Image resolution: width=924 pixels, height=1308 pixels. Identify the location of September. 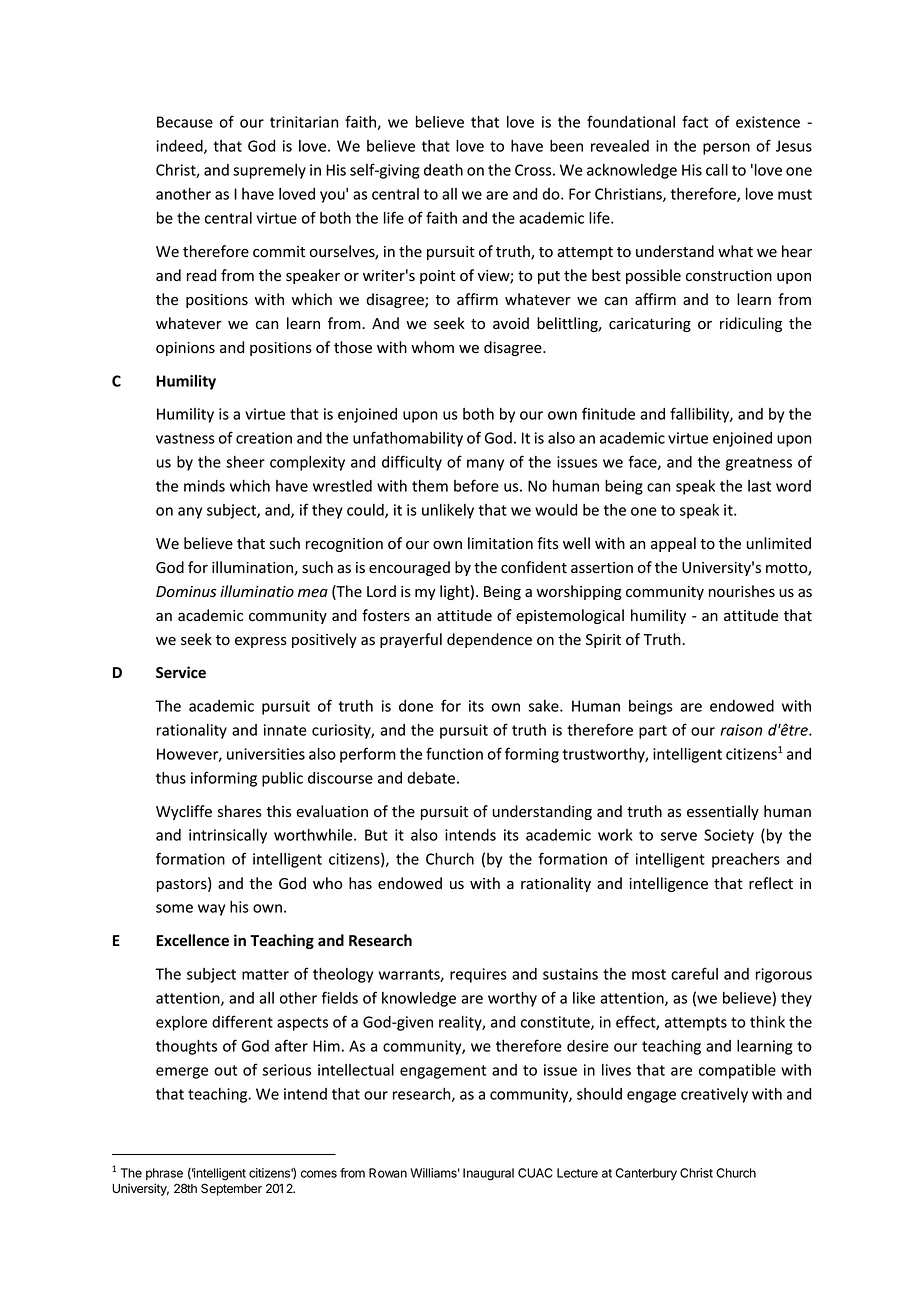
(231, 1189).
